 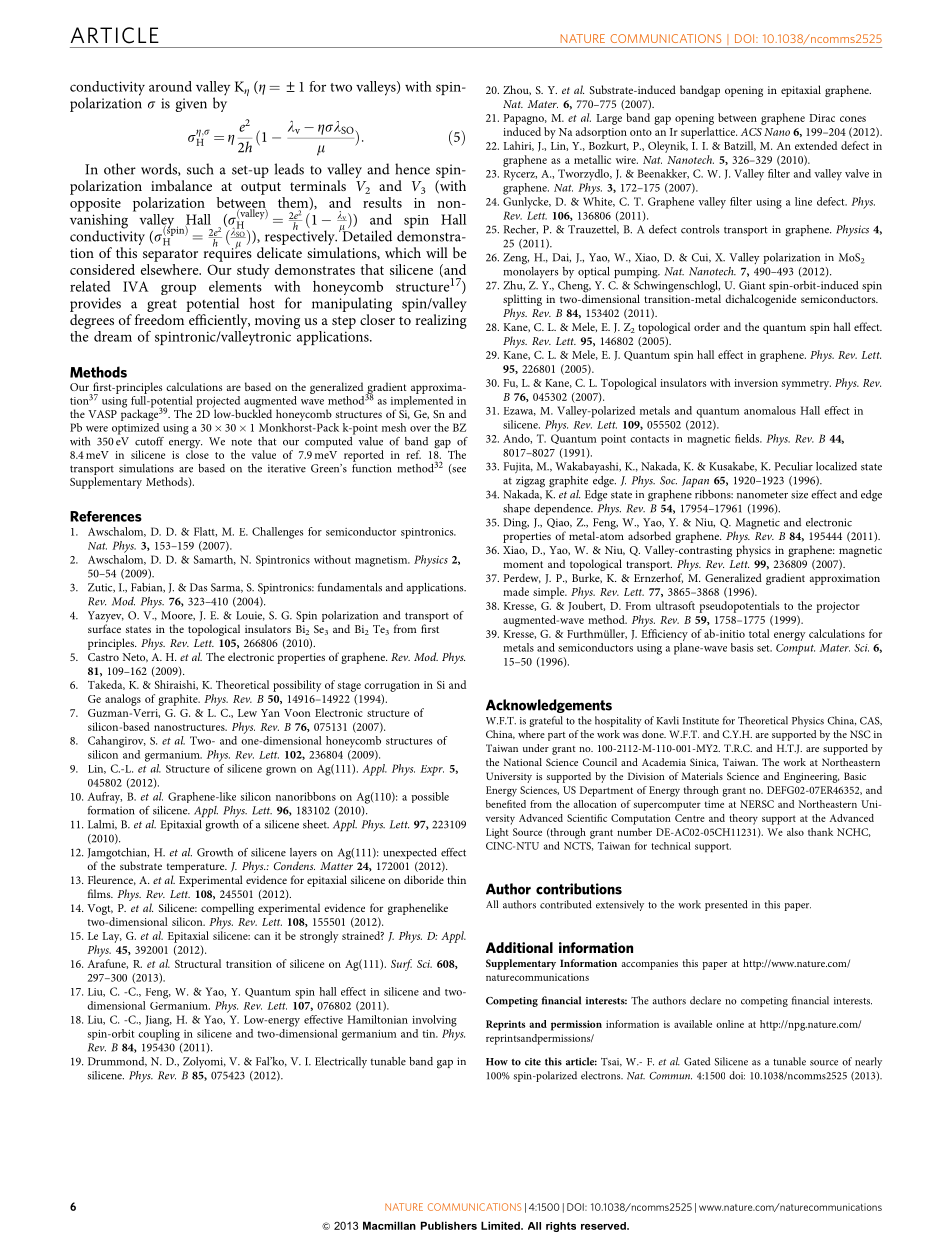 I want to click on Drummond, so click(x=117, y=1062).
